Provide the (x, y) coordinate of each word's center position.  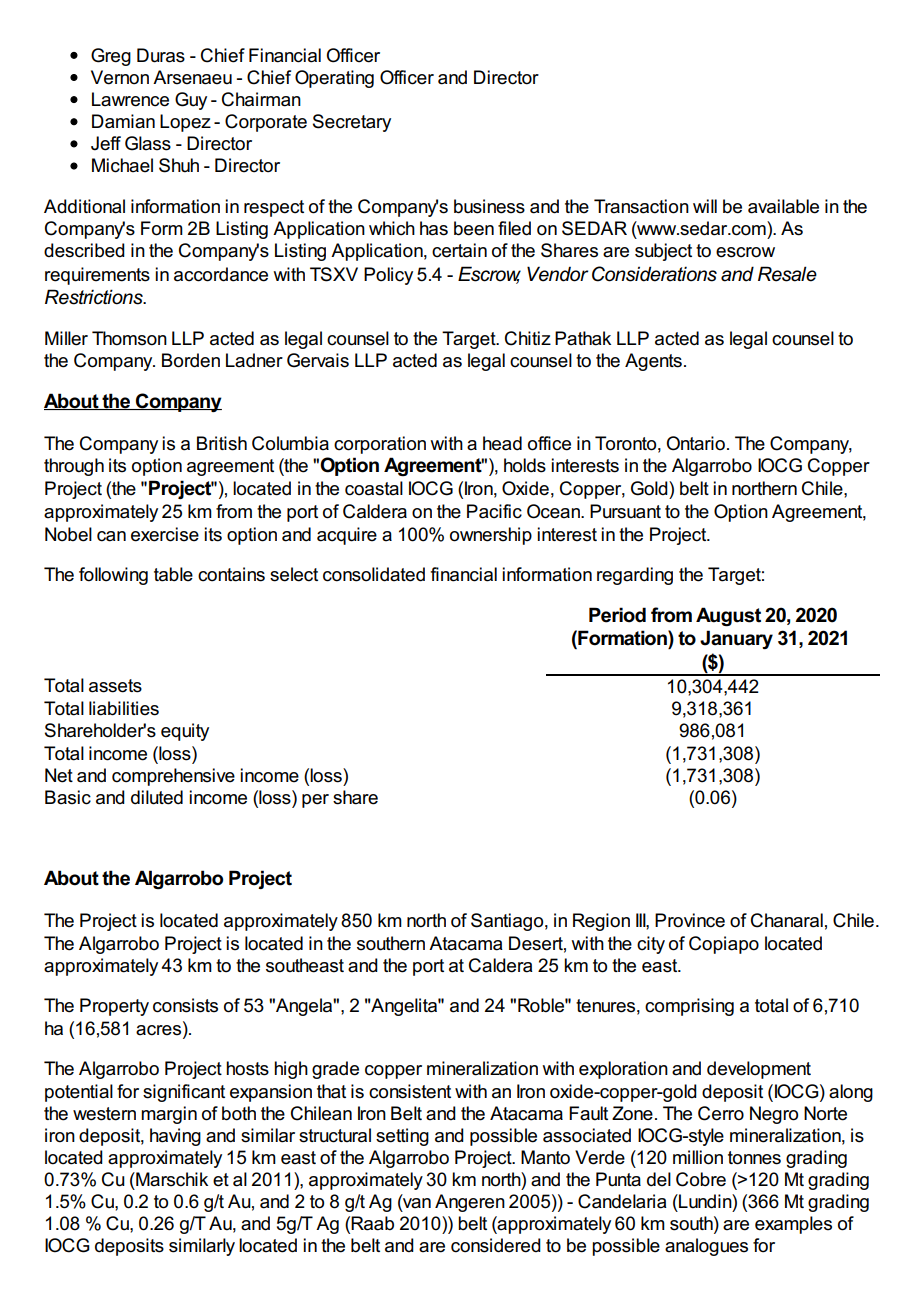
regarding (635, 576)
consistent (410, 1091)
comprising (689, 1007)
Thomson (129, 338)
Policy (388, 276)
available (783, 206)
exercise (165, 534)
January (736, 639)
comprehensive (173, 777)
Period (617, 615)
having (175, 1137)
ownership (491, 536)
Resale (787, 274)
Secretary (352, 123)
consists (185, 1005)
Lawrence (130, 99)
